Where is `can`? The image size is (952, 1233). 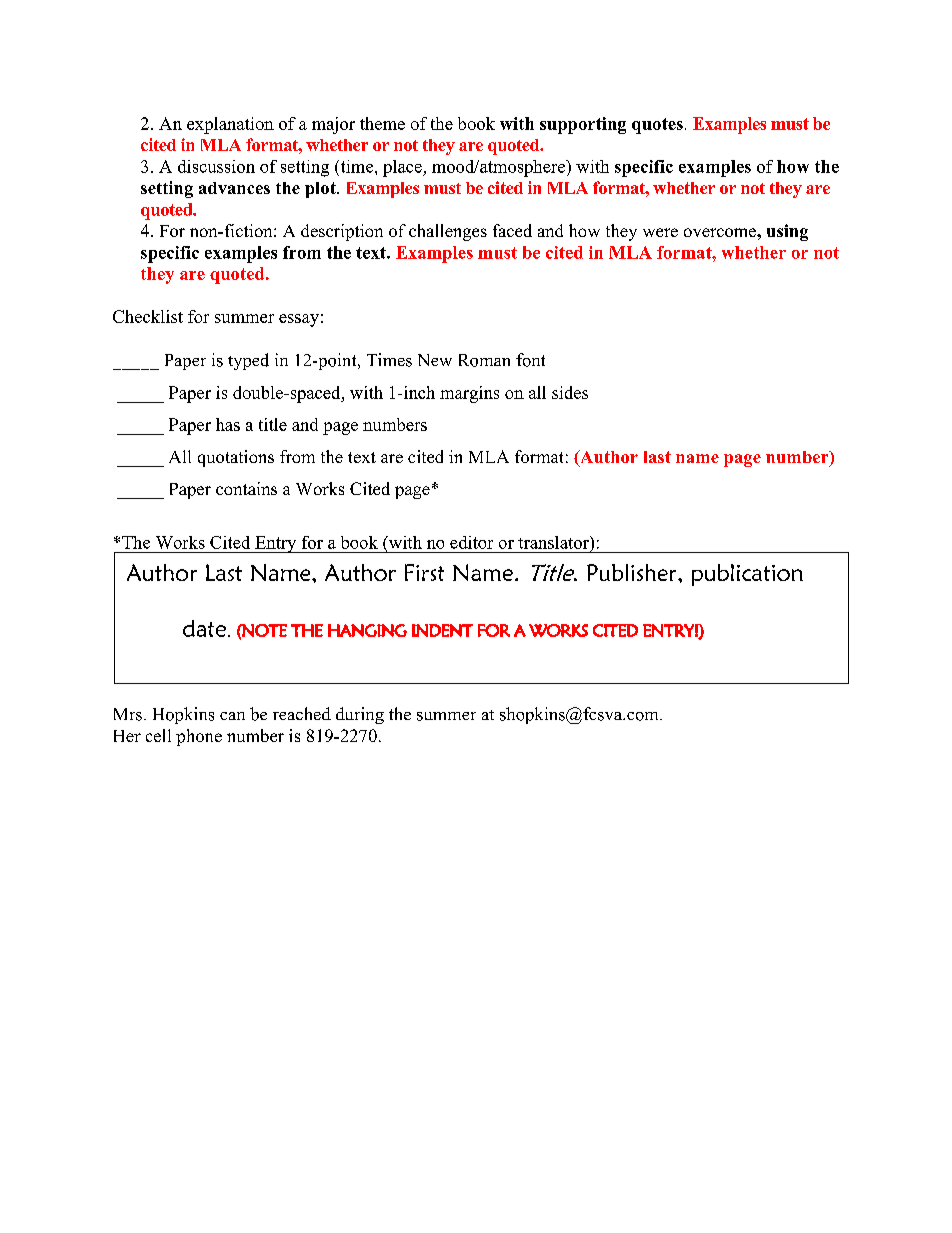
can is located at coordinates (232, 716).
